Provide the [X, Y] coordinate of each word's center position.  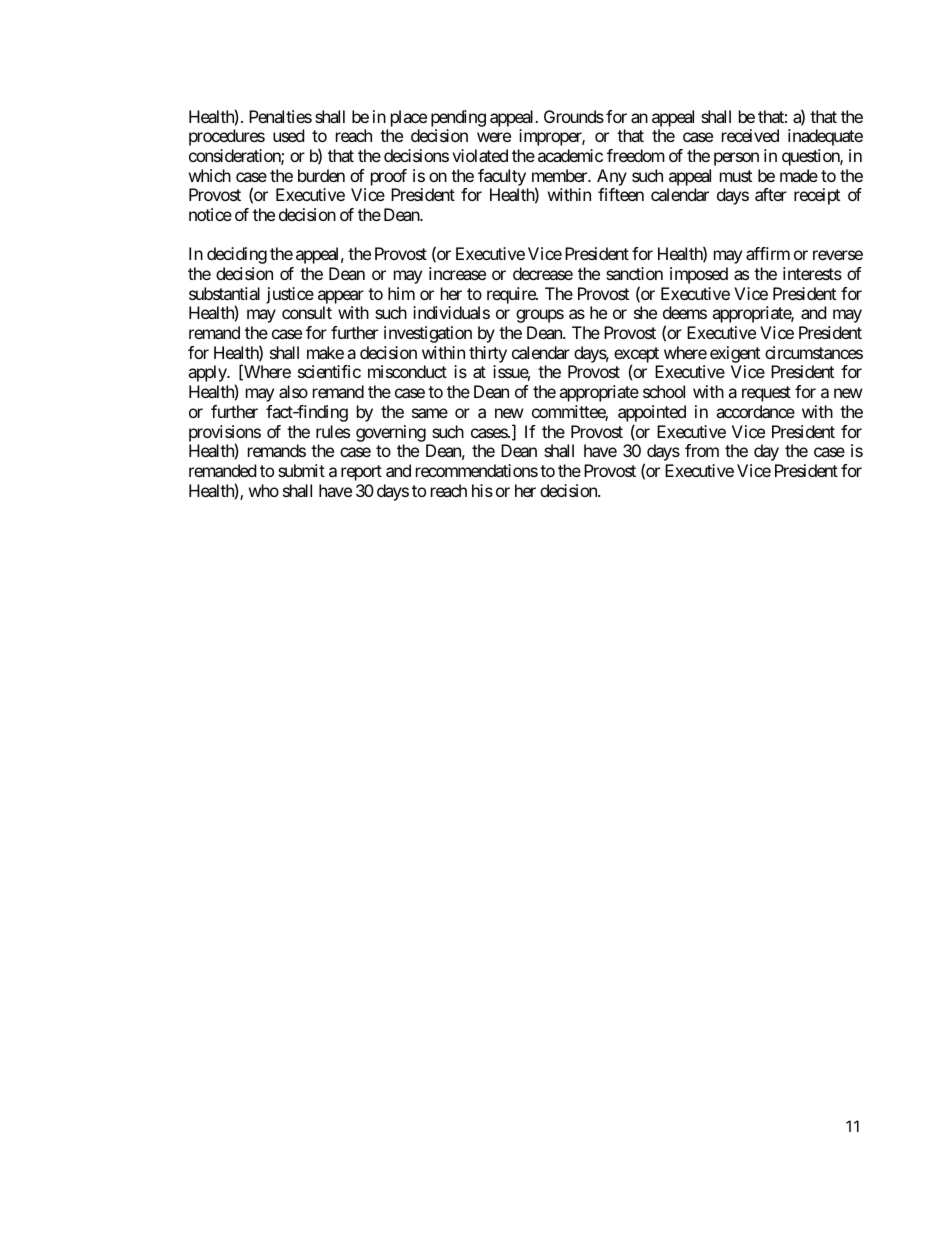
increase [457, 273]
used [288, 135]
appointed [652, 415]
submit [301, 470]
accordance [755, 411]
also [293, 391]
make [325, 352]
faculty [502, 177]
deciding [237, 255]
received [750, 135]
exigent [735, 356]
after [771, 194]
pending [458, 118]
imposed [699, 275]
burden [321, 175]
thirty [488, 356]
